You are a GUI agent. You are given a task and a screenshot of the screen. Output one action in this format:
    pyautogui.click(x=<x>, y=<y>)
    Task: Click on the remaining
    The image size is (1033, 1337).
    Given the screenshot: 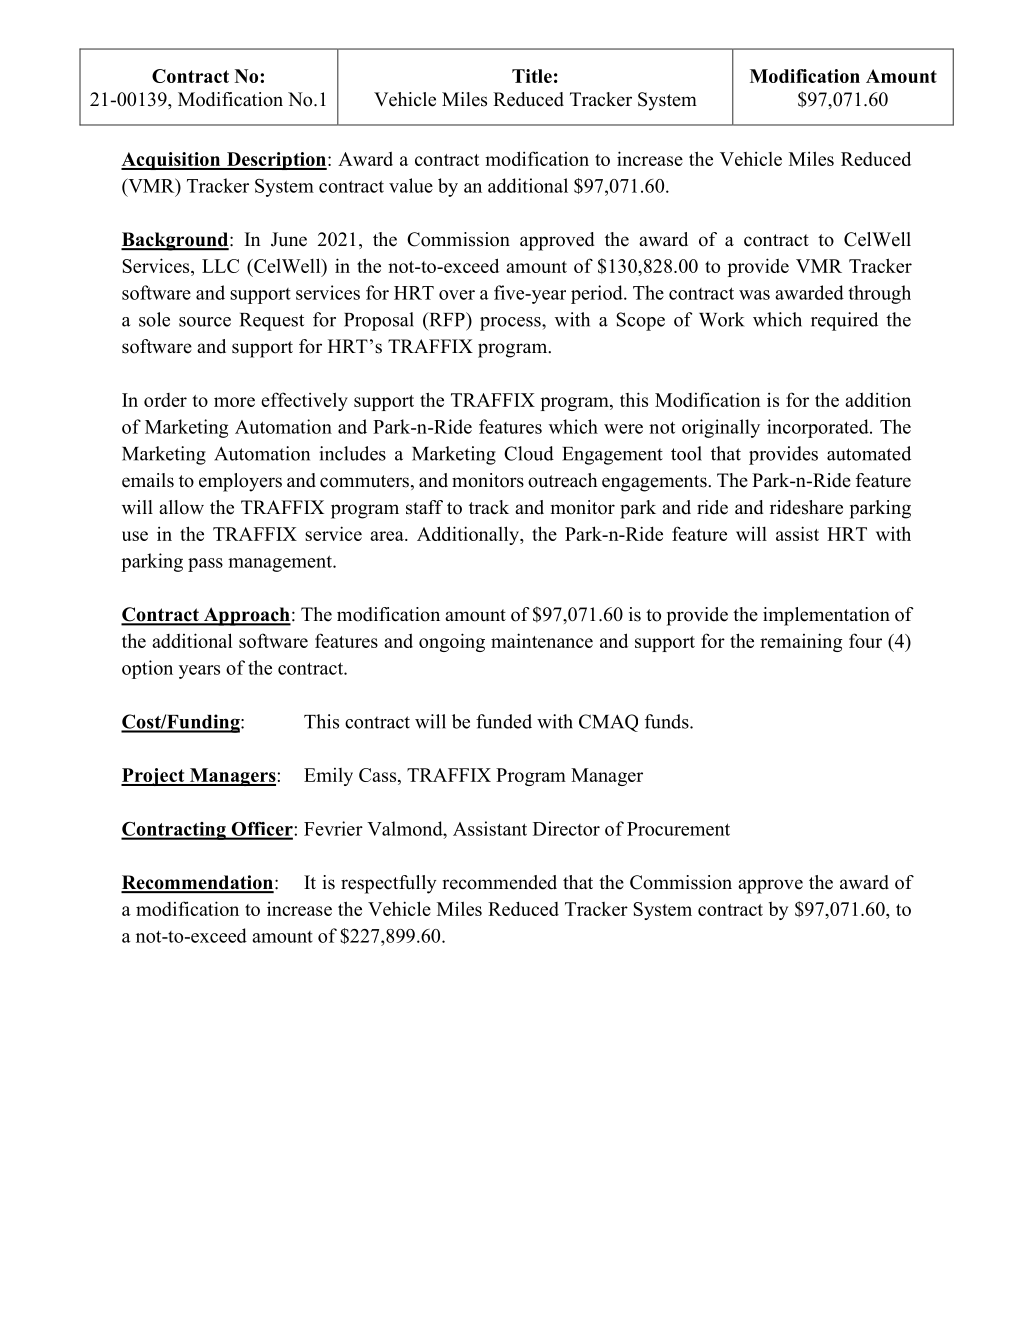 What is the action you would take?
    pyautogui.click(x=801, y=642)
